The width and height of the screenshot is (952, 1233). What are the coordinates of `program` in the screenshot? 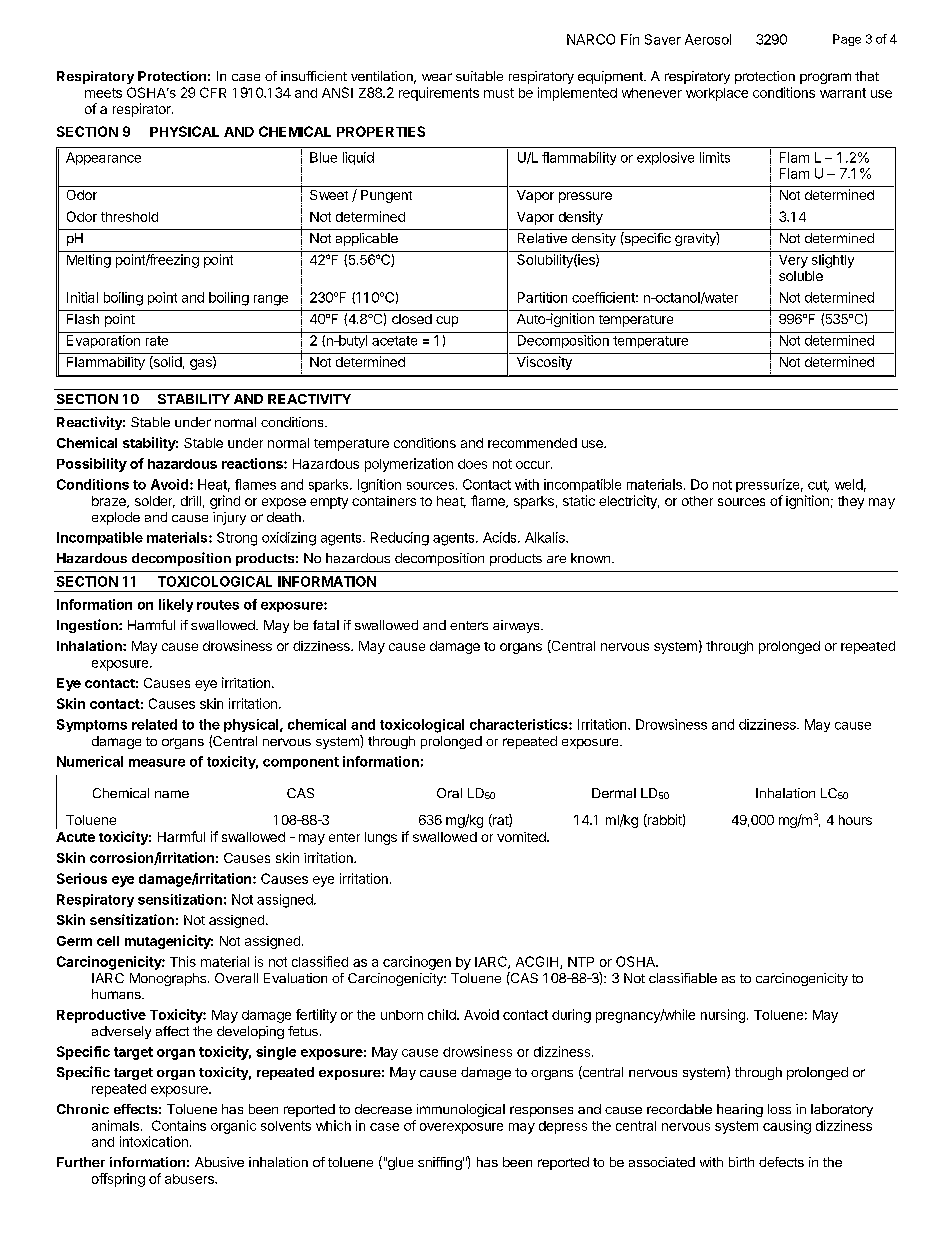 It's located at (825, 78).
